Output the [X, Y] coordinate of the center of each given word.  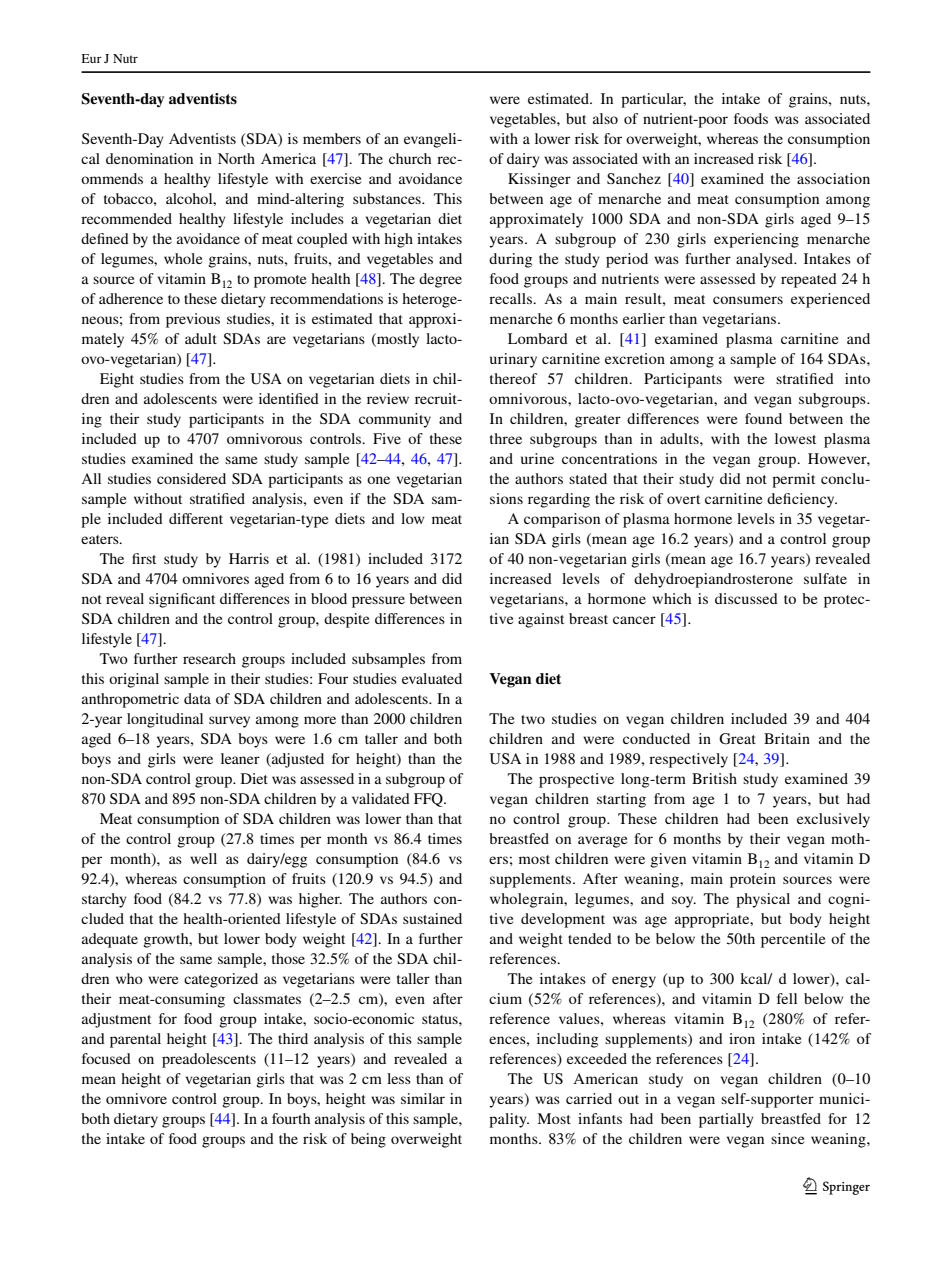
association [833, 178]
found [763, 418]
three [506, 438]
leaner [240, 758]
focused [106, 1058]
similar [423, 1098]
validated [381, 798]
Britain [787, 738]
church [410, 158]
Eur [92, 58]
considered [191, 478]
